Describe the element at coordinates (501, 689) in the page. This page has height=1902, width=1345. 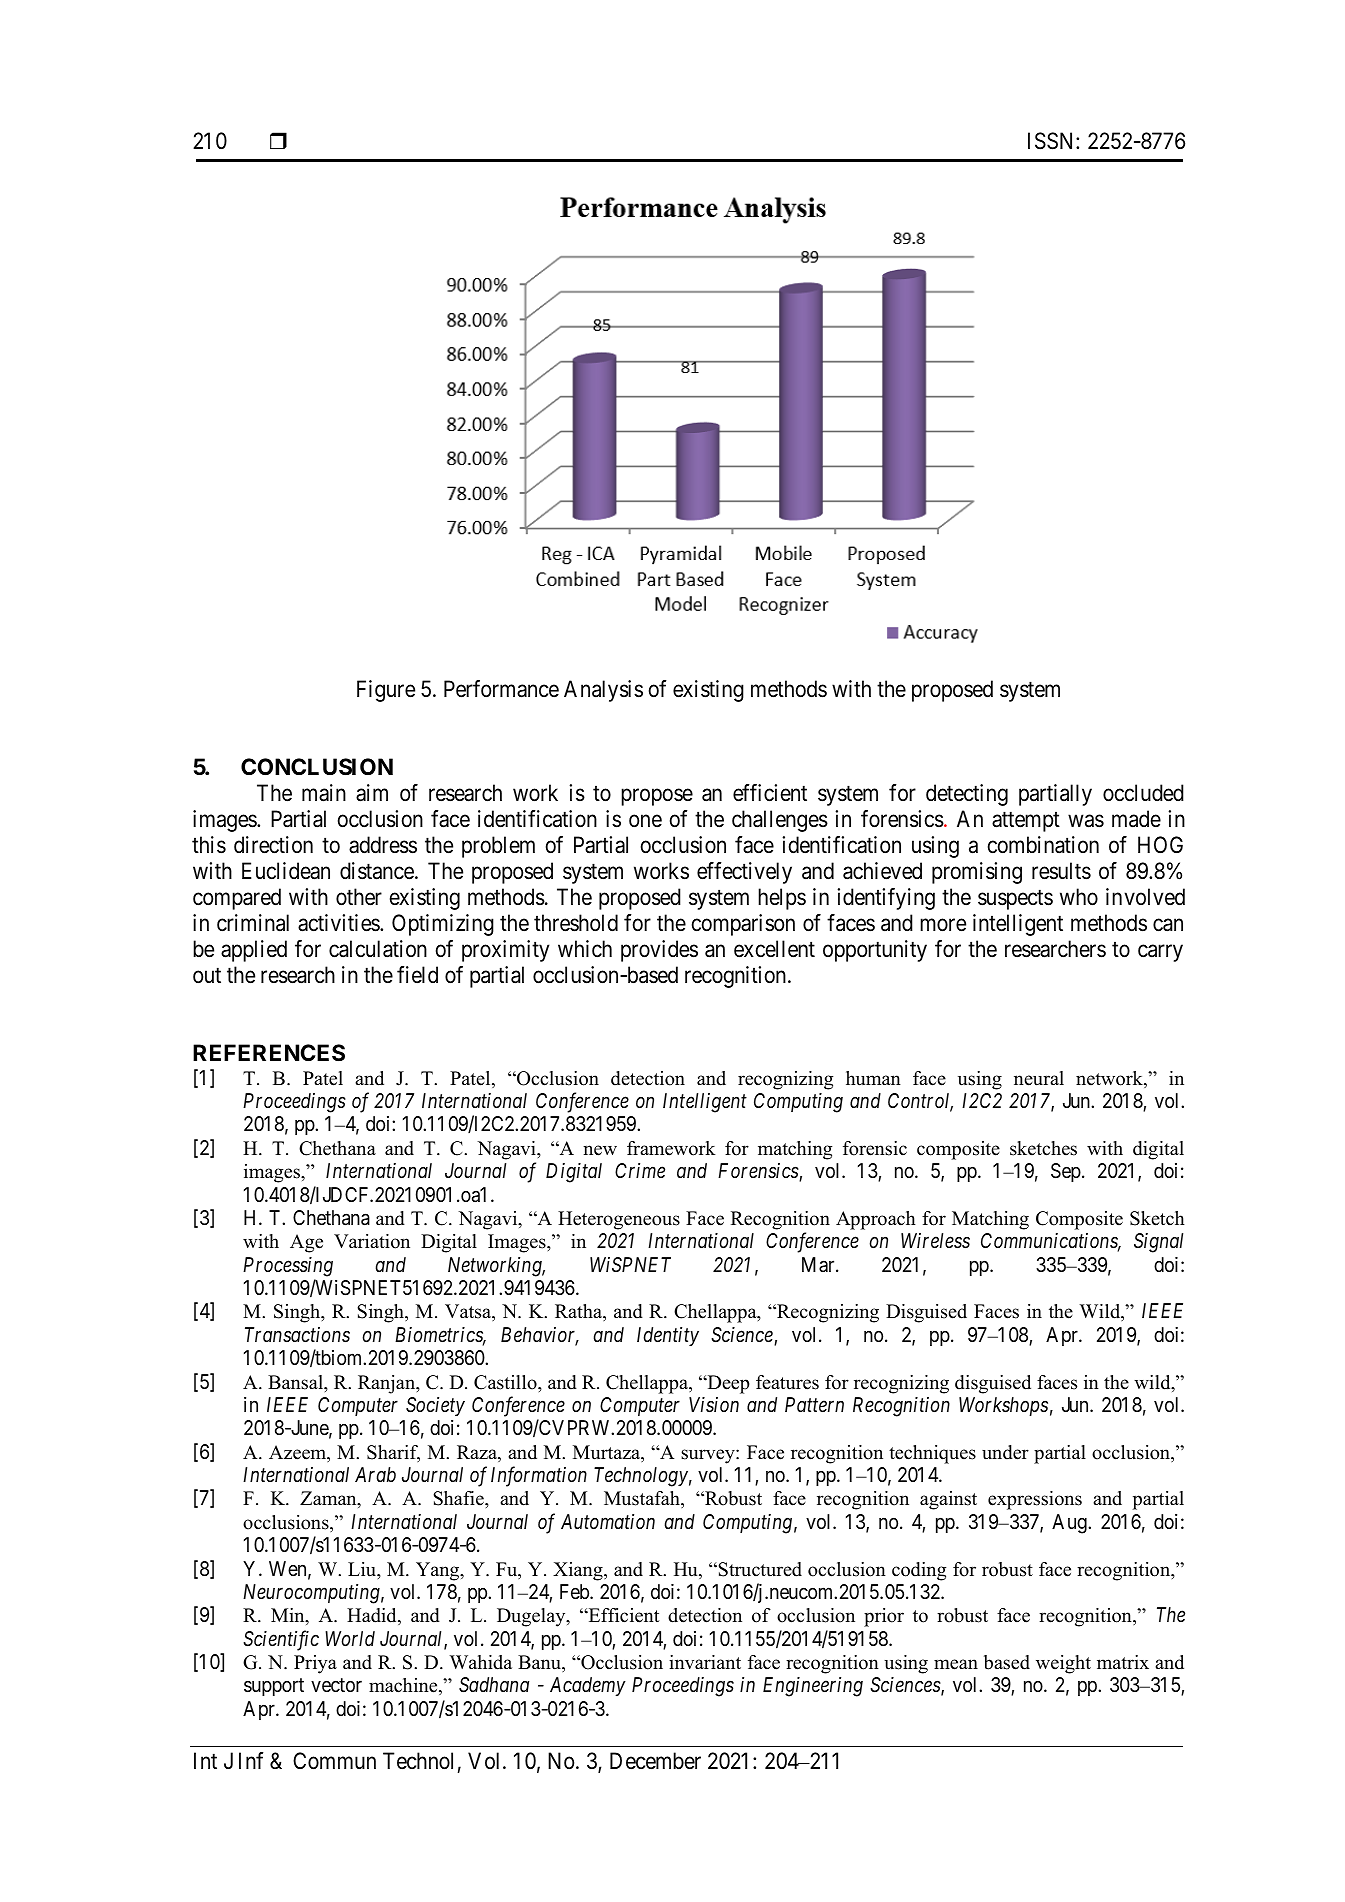
I see `Performance` at that location.
